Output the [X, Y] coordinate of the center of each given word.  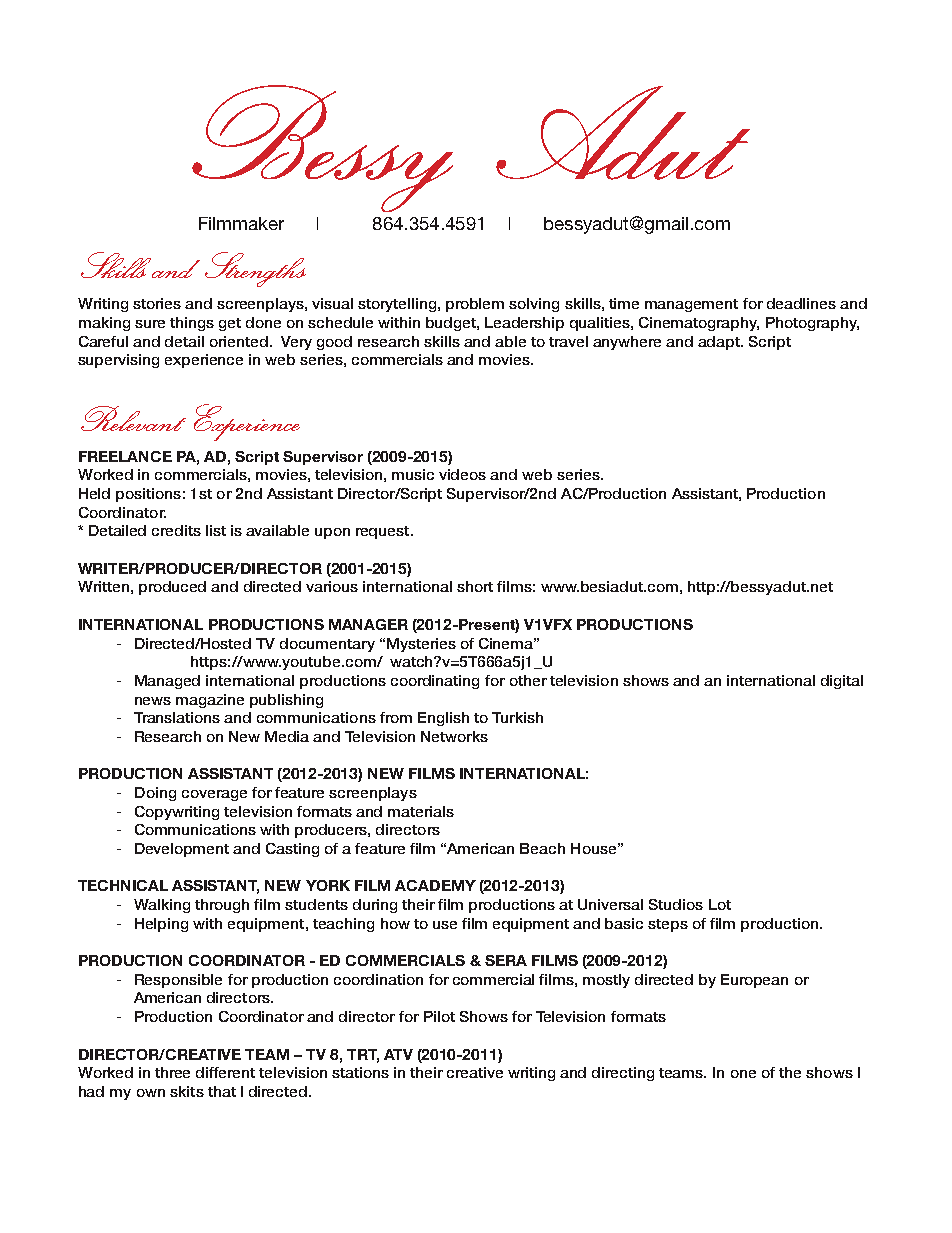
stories [157, 303]
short [475, 586]
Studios [676, 904]
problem [475, 305]
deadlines [801, 303]
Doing [155, 794]
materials [421, 811]
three [172, 1072]
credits [176, 530]
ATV [398, 1054]
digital [842, 682]
